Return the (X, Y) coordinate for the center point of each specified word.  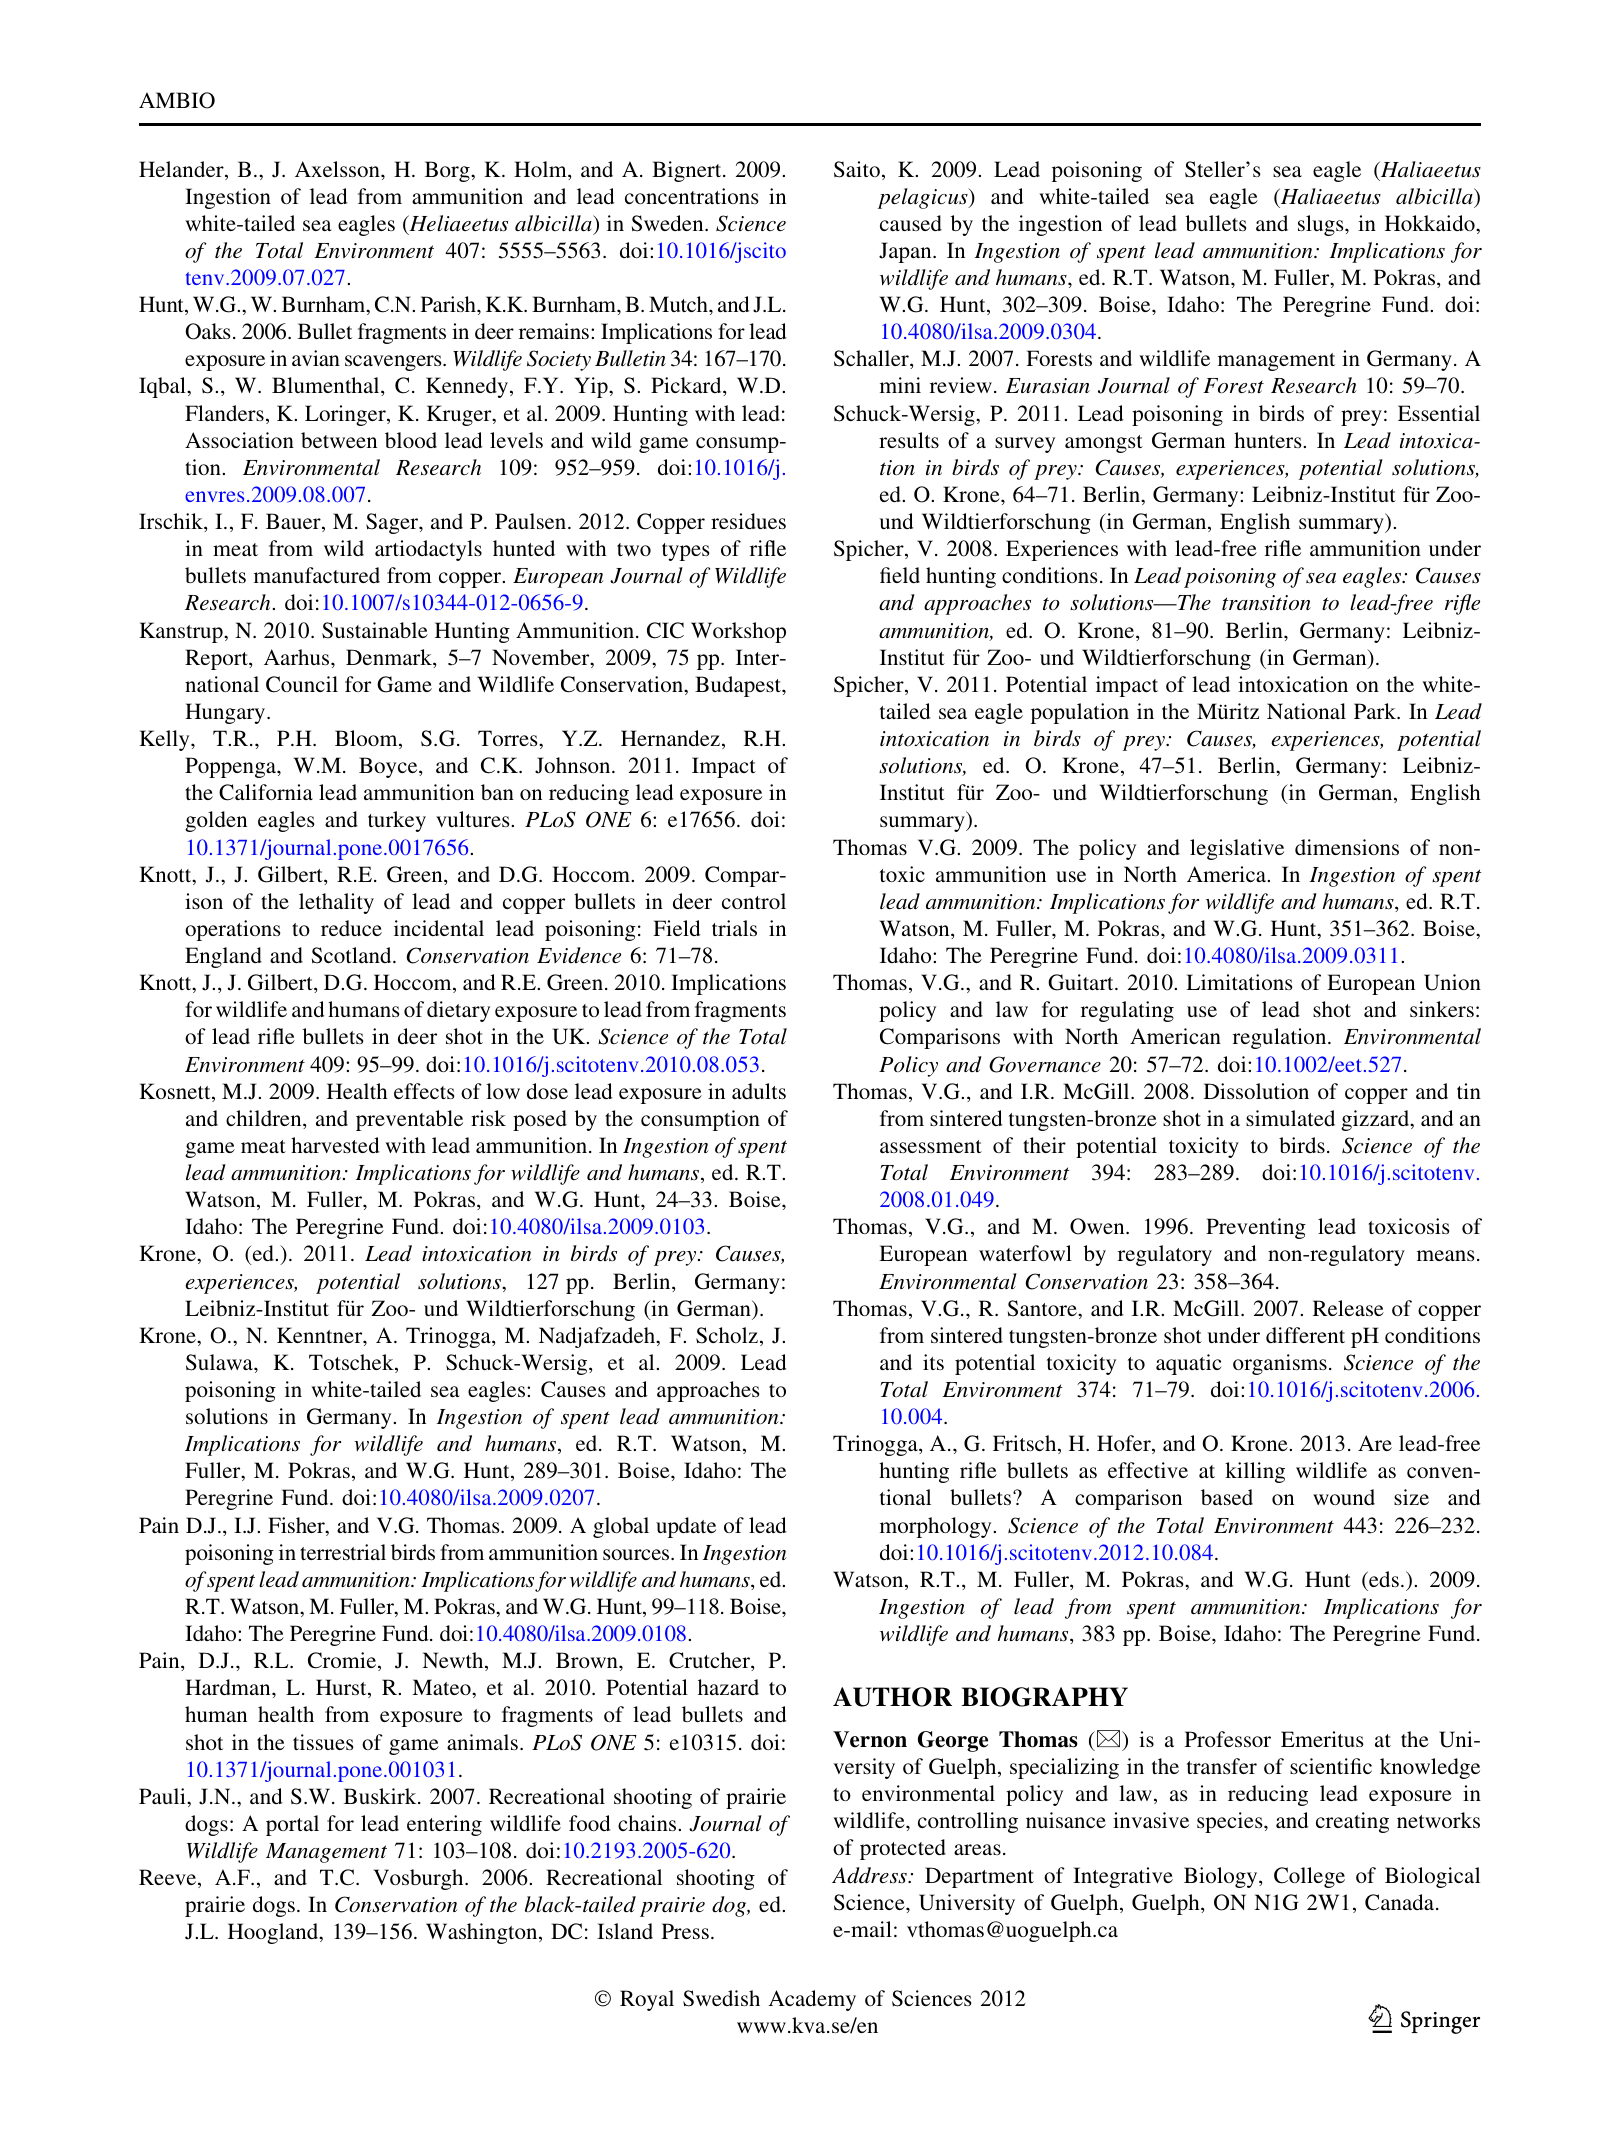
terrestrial (343, 1552)
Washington (483, 1933)
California (266, 792)
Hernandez (670, 738)
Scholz (727, 1335)
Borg (448, 171)
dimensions (1347, 847)
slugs (1322, 225)
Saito (857, 169)
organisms (1280, 1364)
